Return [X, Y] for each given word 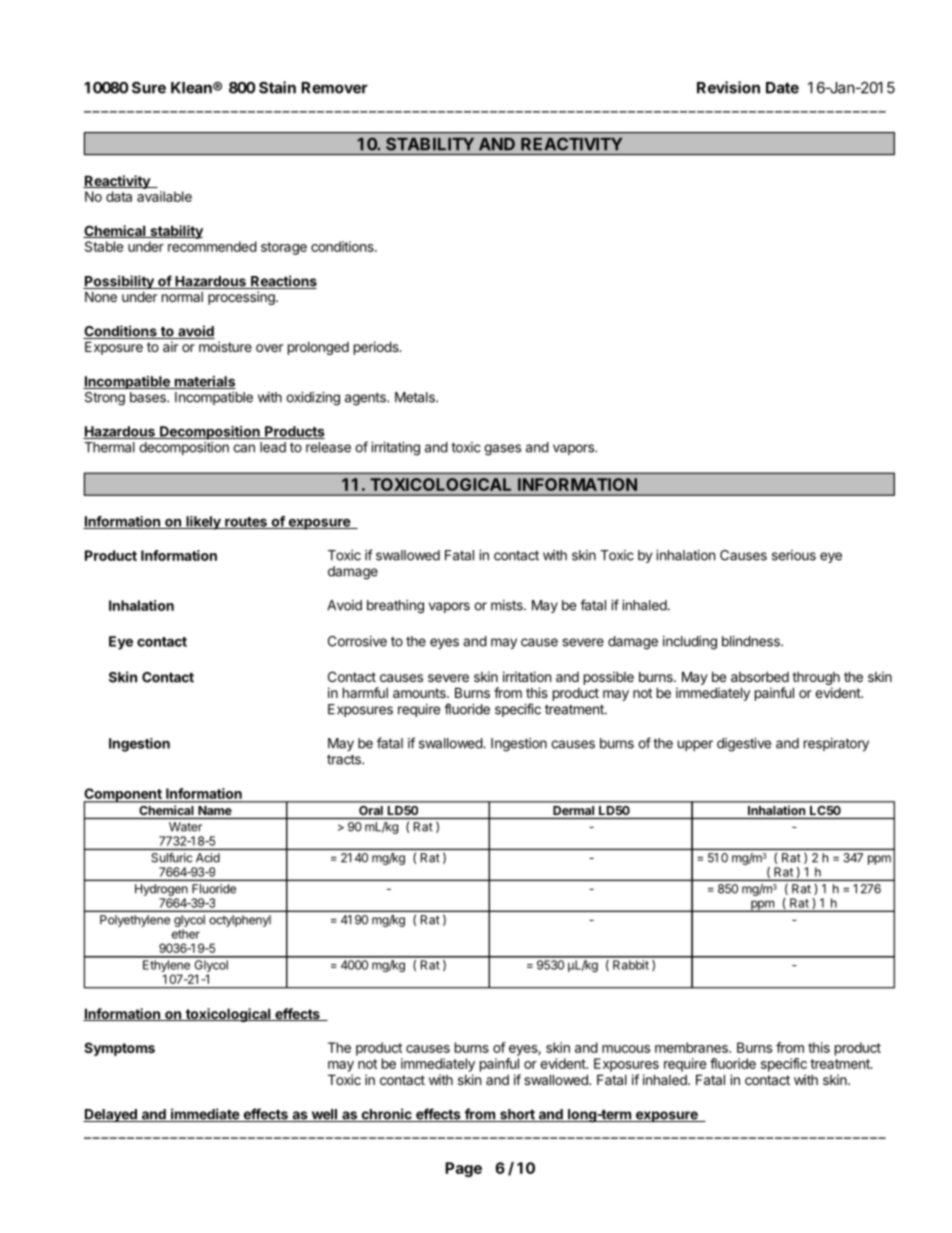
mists [508, 605]
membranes [692, 1047]
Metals [416, 397]
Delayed [111, 1115]
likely [203, 523]
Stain [277, 87]
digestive [744, 745]
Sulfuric [171, 858]
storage [284, 248]
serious [794, 555]
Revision [728, 87]
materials [204, 382]
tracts [345, 759]
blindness [752, 641]
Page [463, 1169]
